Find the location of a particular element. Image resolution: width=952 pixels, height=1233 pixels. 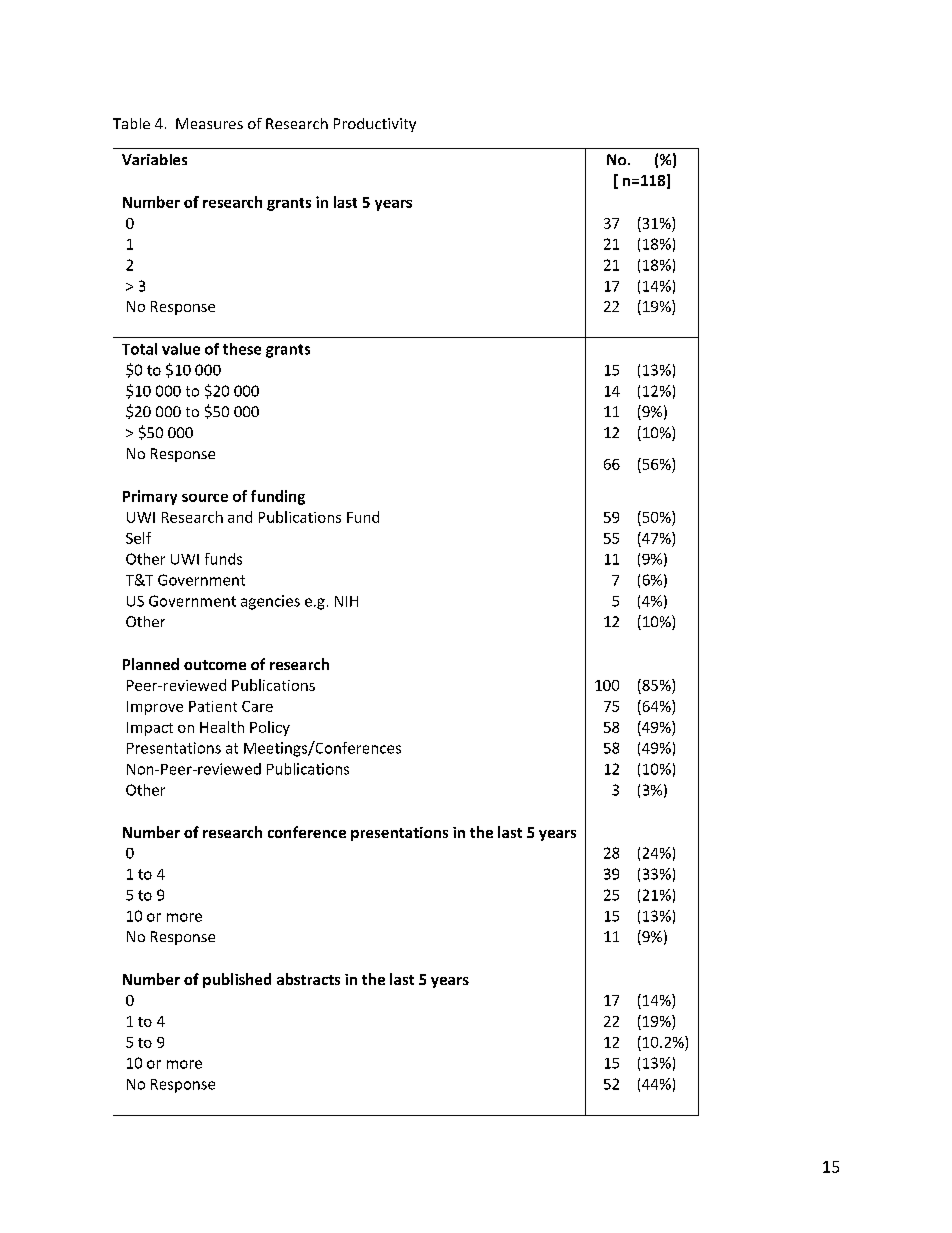

Care is located at coordinates (257, 706).
